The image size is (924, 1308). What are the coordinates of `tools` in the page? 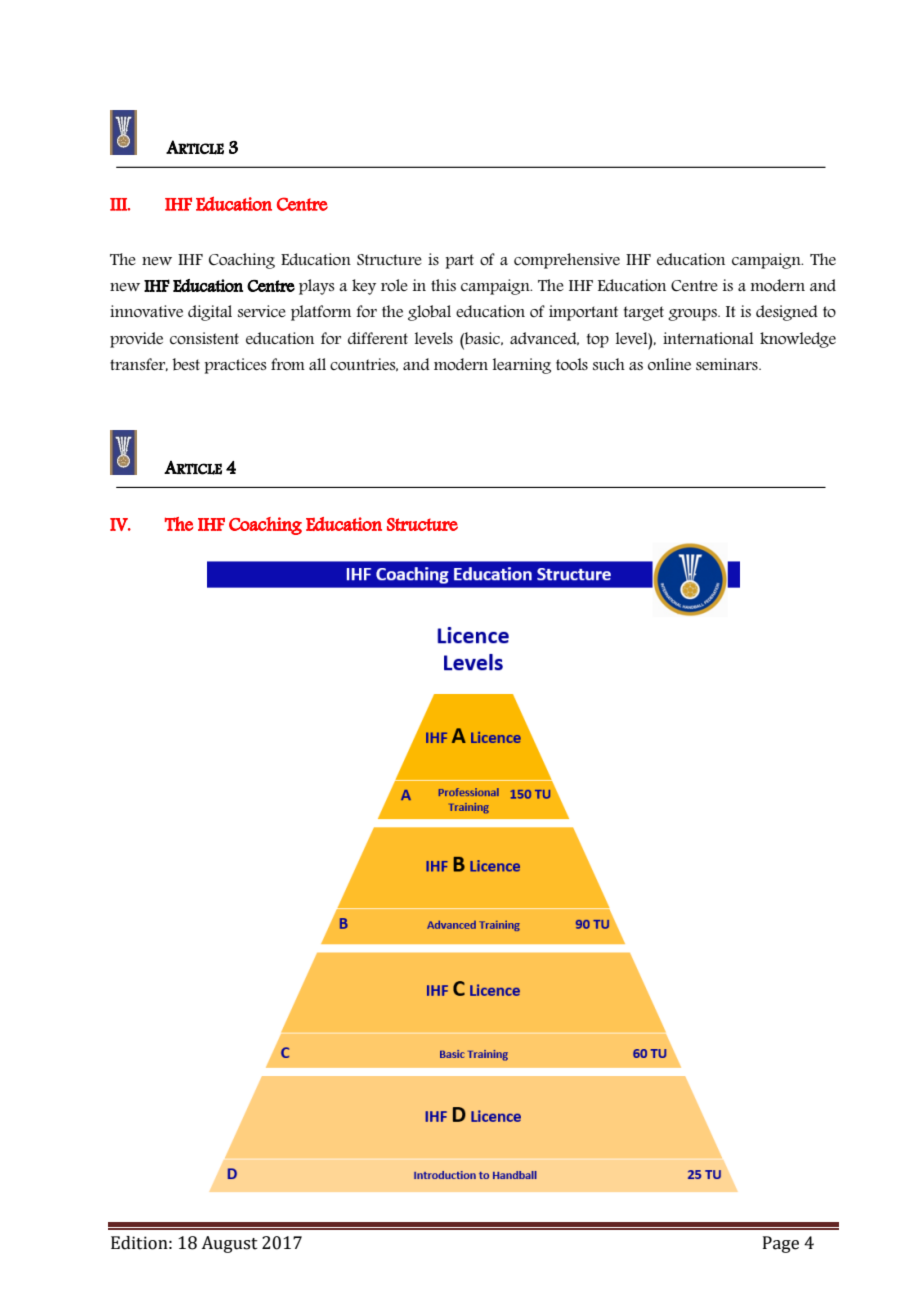 It's located at (572, 364).
